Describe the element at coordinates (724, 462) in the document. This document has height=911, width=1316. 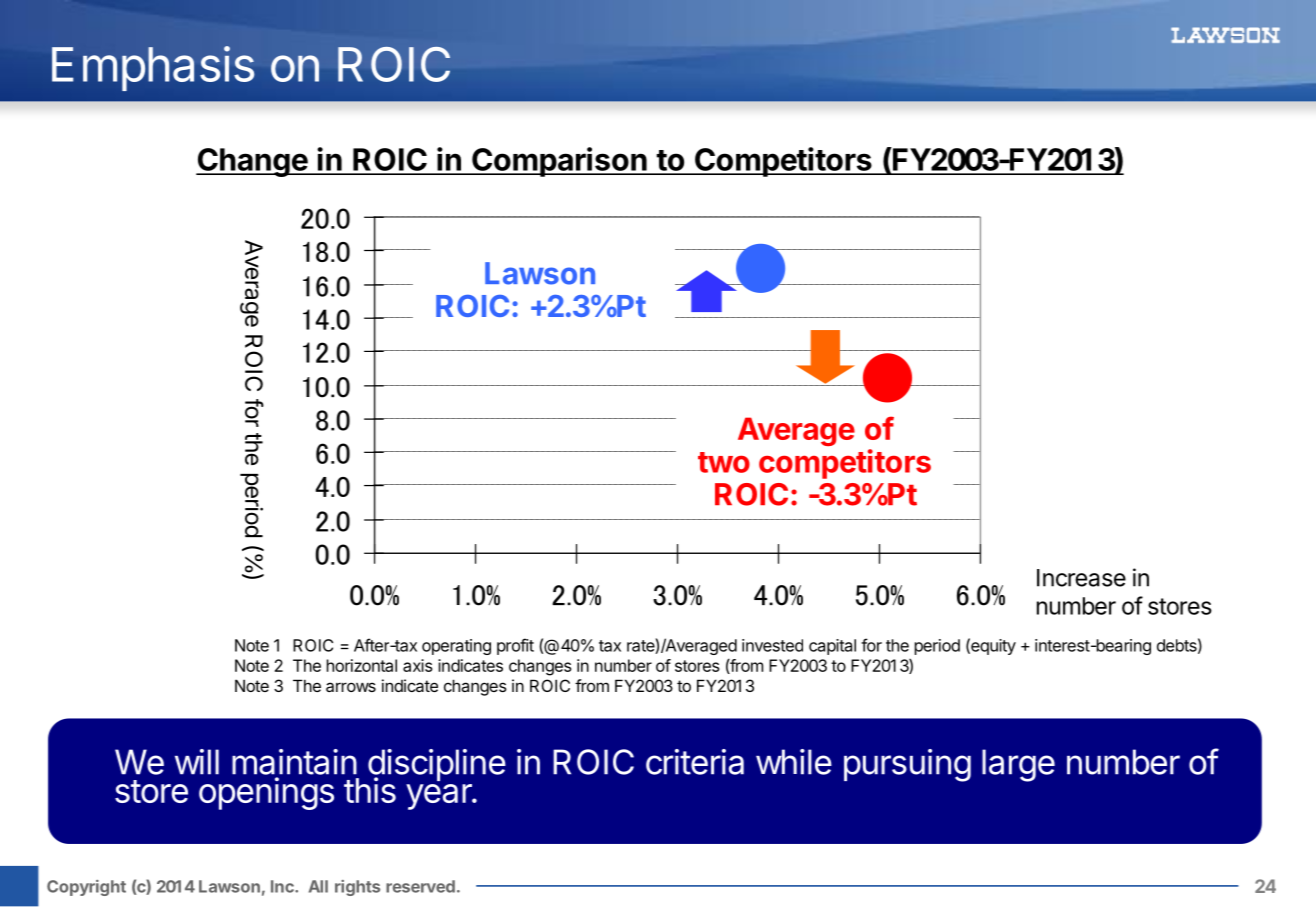
I see `two` at that location.
